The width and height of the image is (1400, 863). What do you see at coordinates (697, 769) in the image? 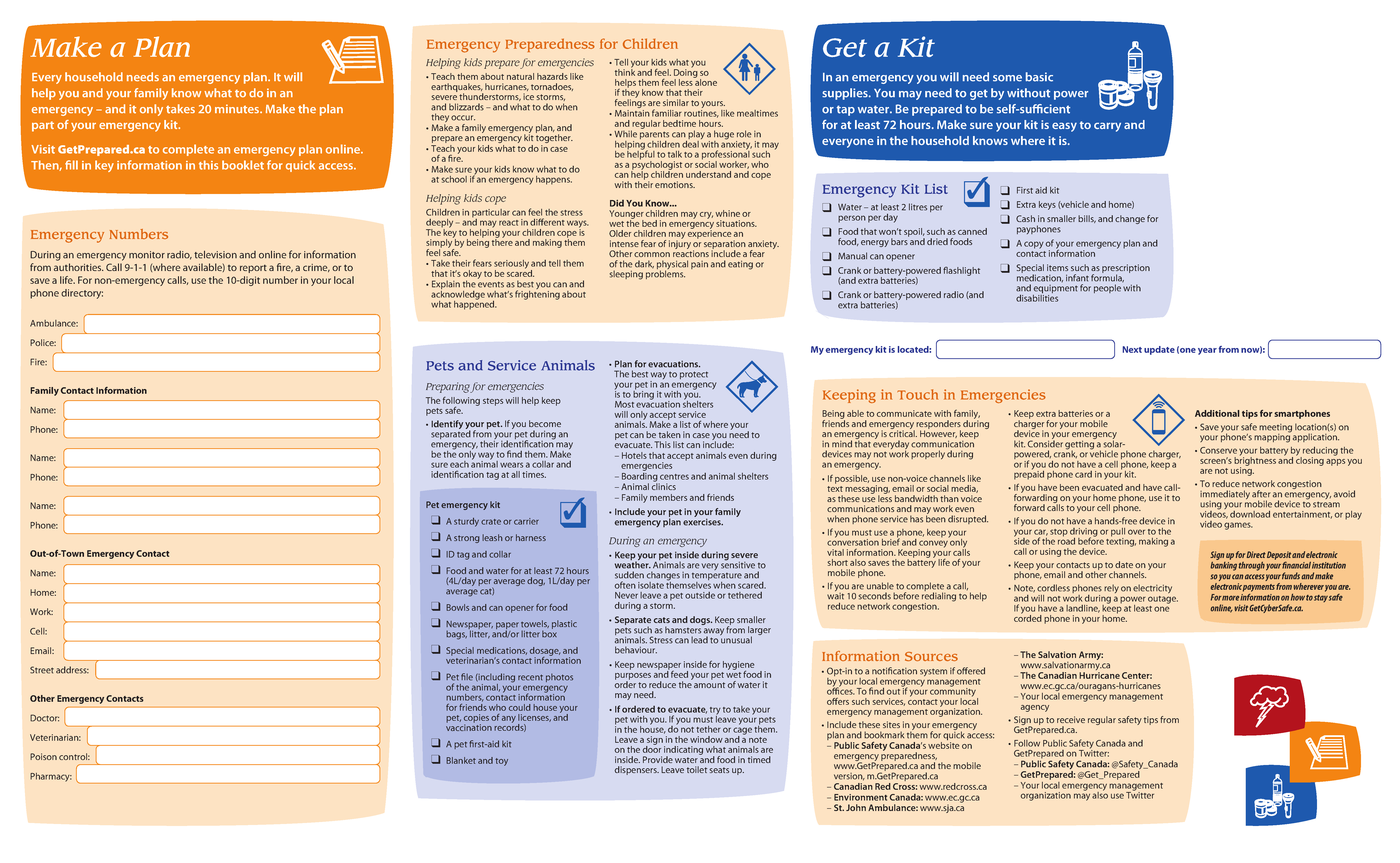
I see `toilet` at bounding box center [697, 769].
